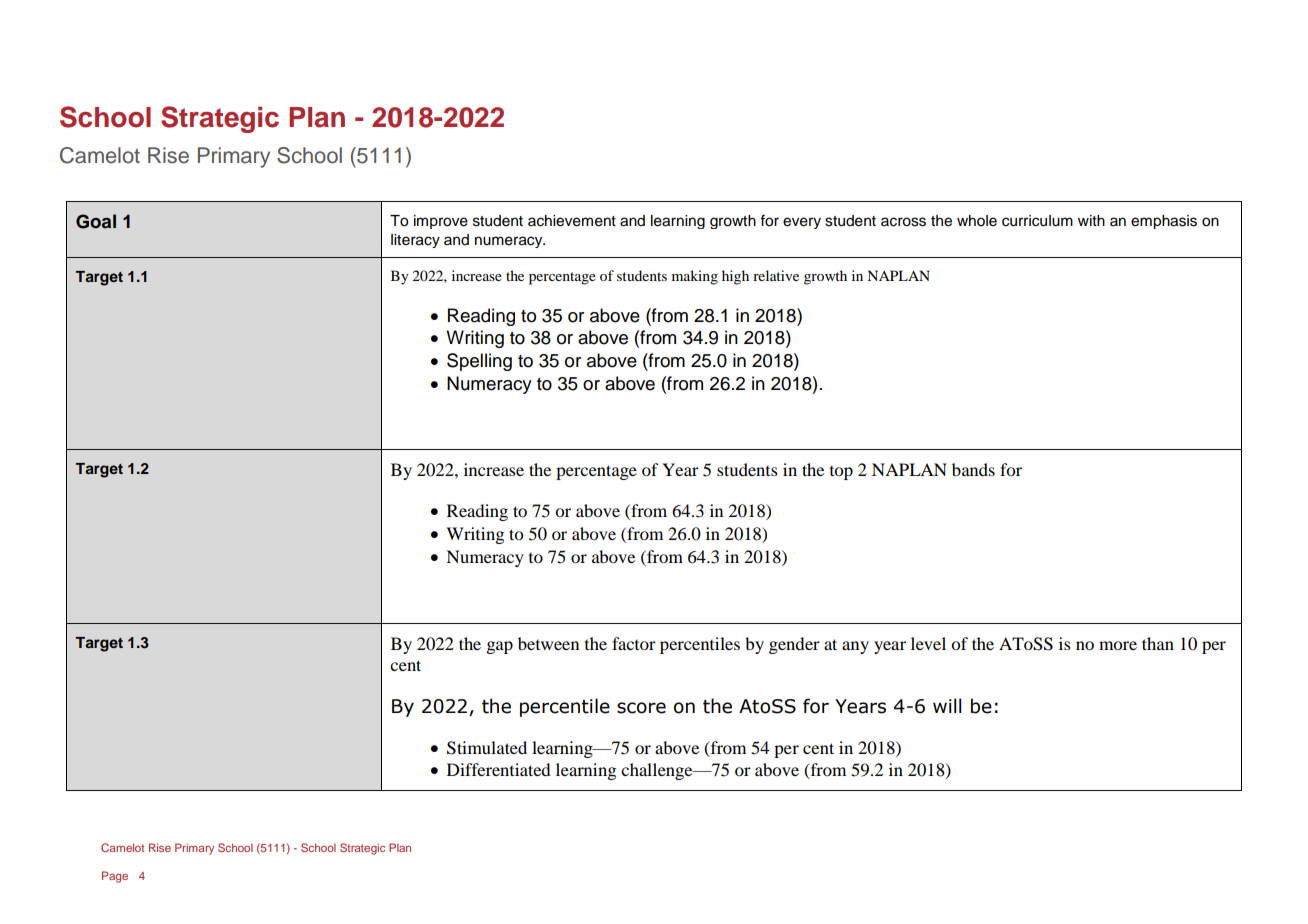 The image size is (1308, 924). Describe the element at coordinates (572, 221) in the document. I see `achievement` at that location.
